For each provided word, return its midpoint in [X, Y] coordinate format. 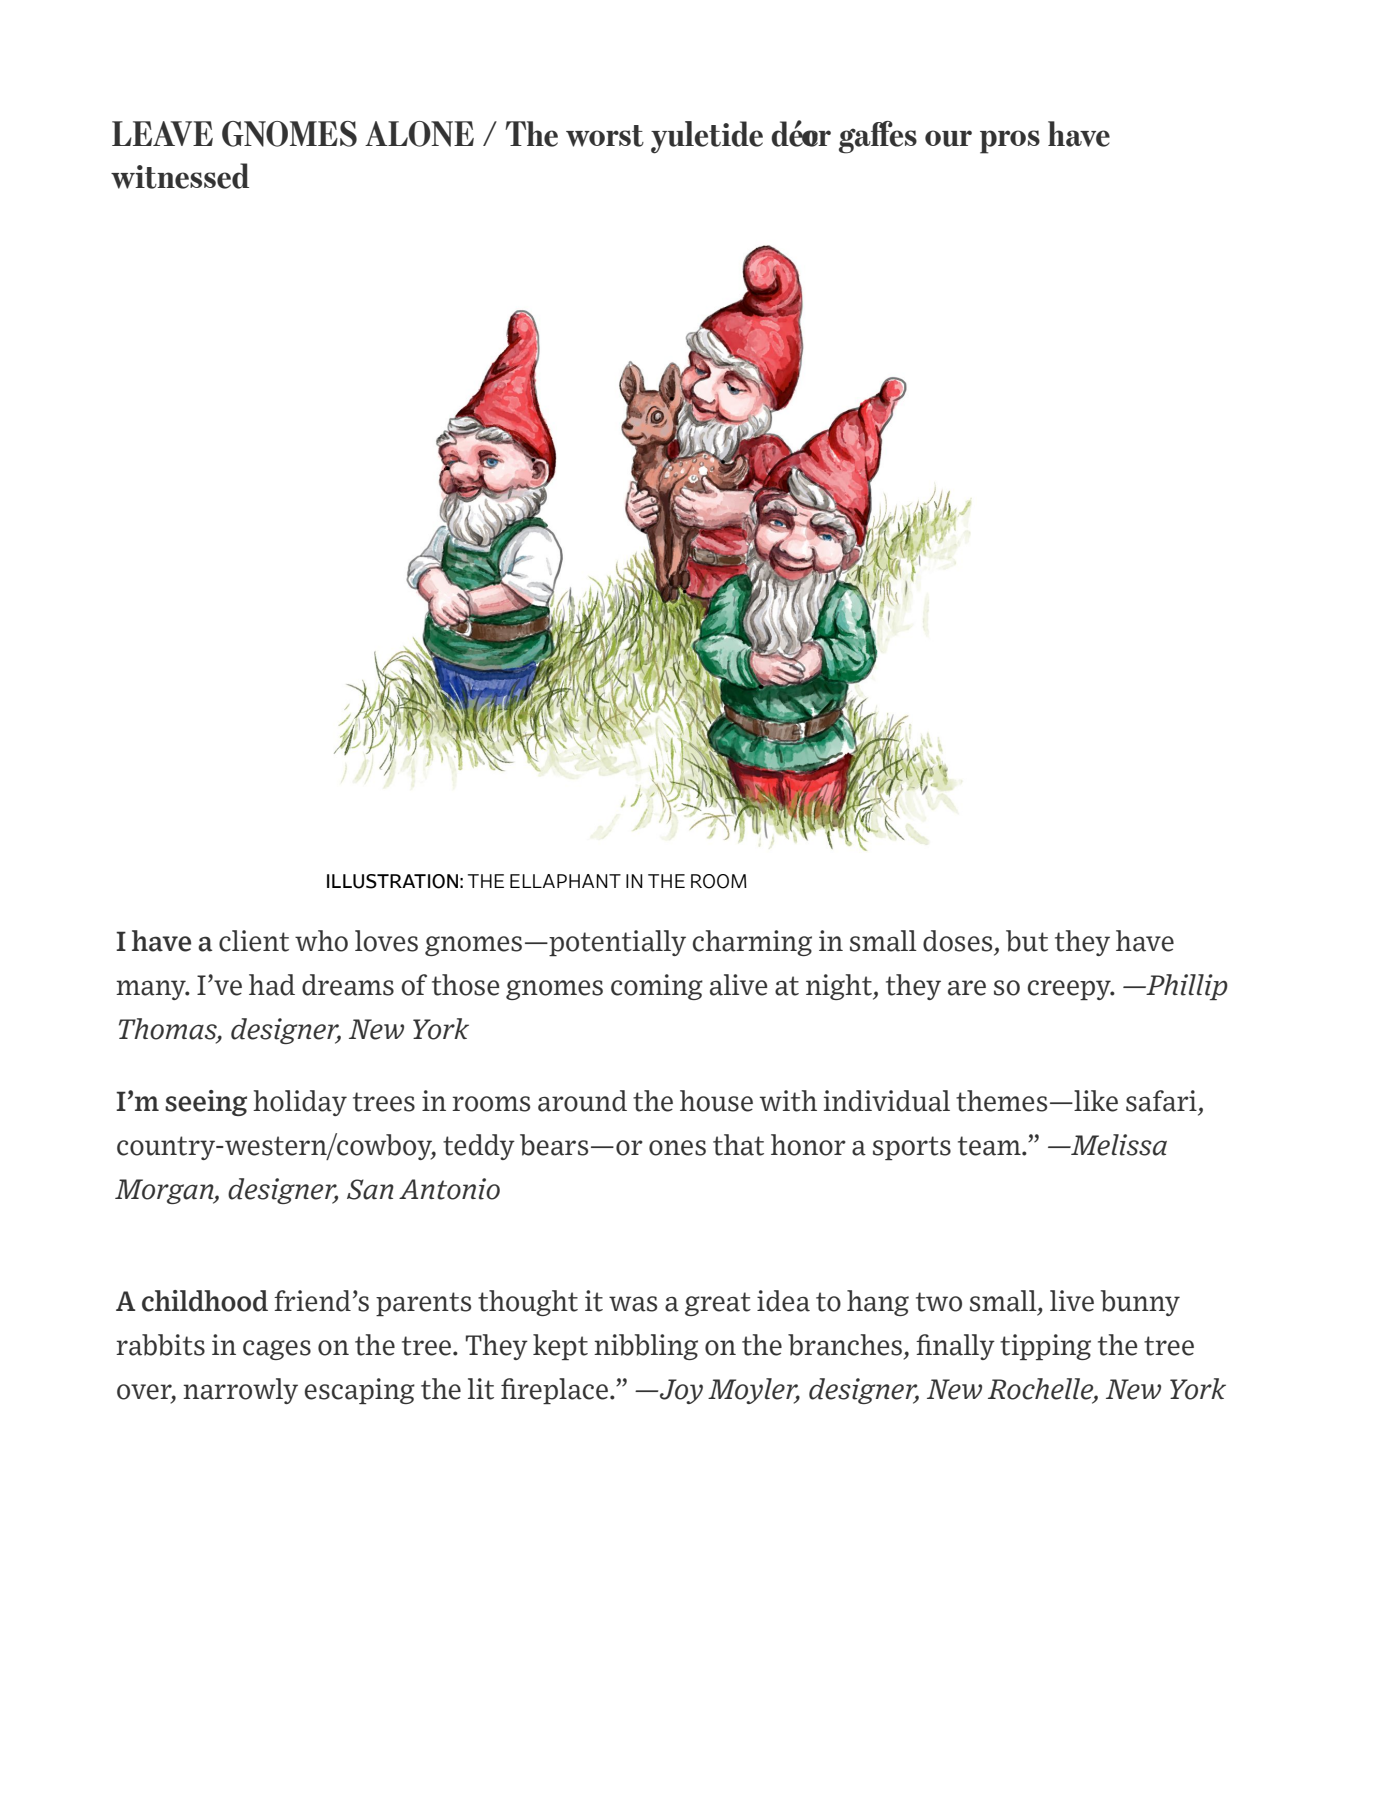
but [1027, 941]
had [272, 985]
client [254, 941]
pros [1010, 142]
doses [957, 941]
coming [657, 987]
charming [752, 943]
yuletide [707, 137]
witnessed [180, 176]
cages [277, 1350]
